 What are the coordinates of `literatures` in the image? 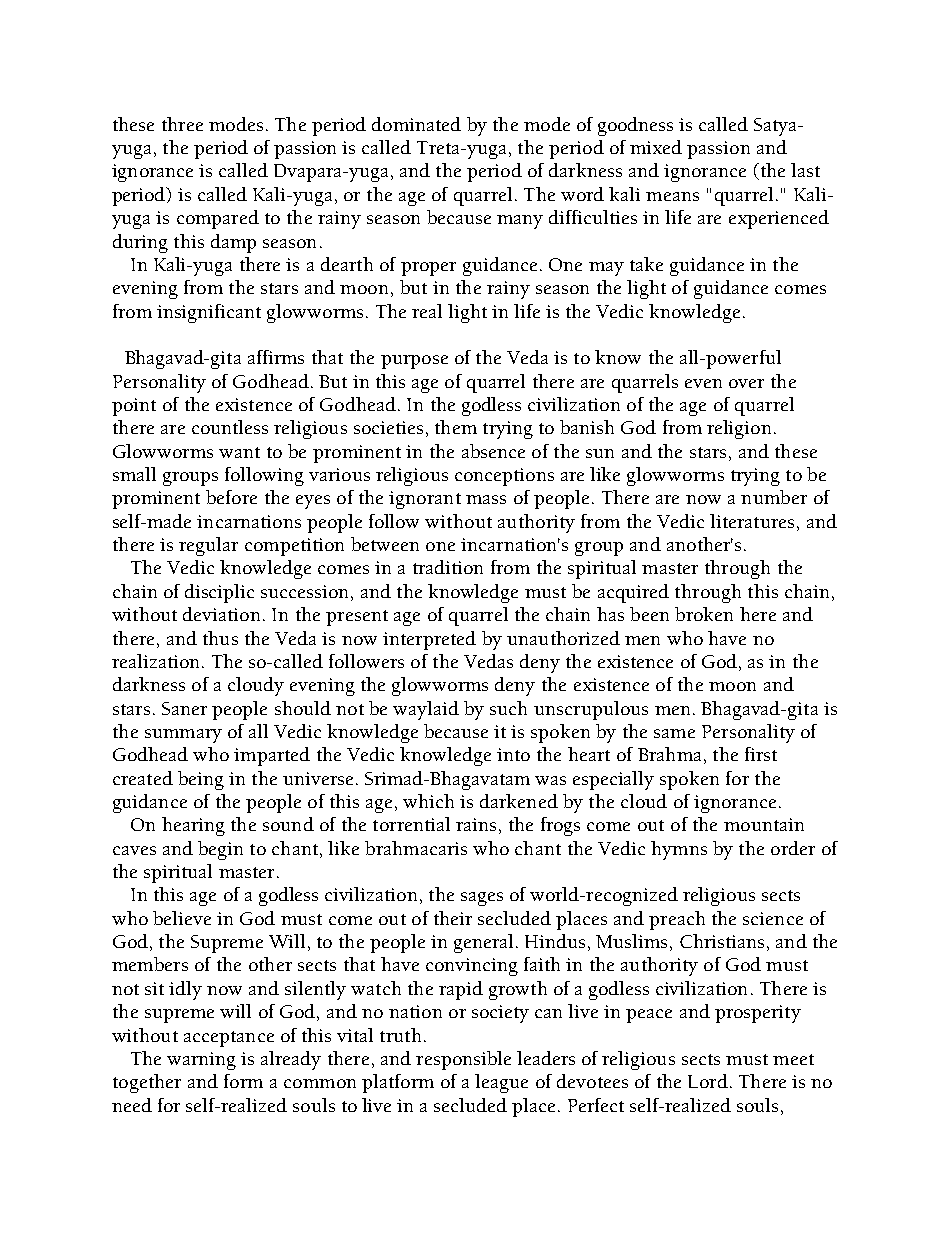 It's located at (752, 521).
